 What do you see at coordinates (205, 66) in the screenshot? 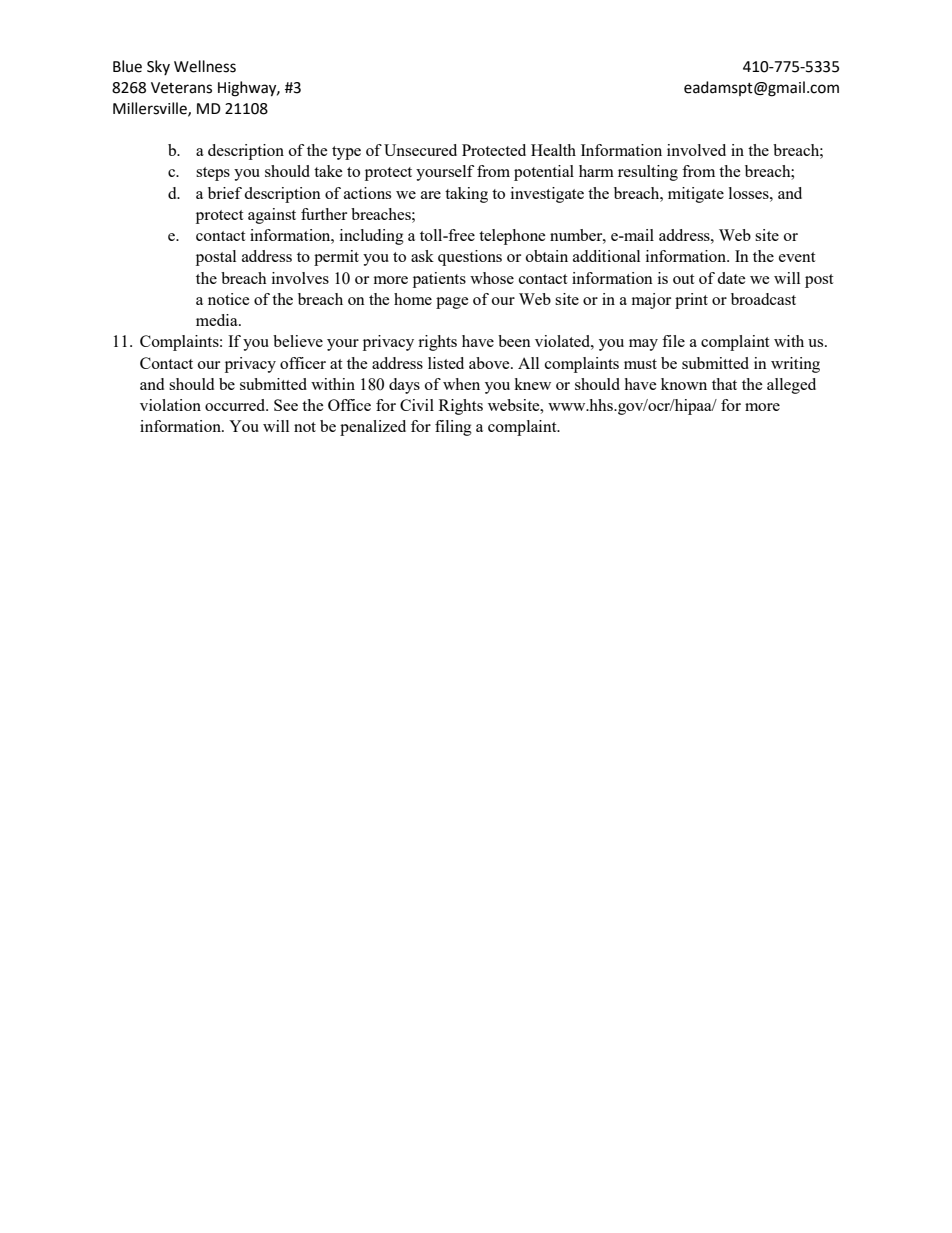
I see `Wellness` at bounding box center [205, 66].
